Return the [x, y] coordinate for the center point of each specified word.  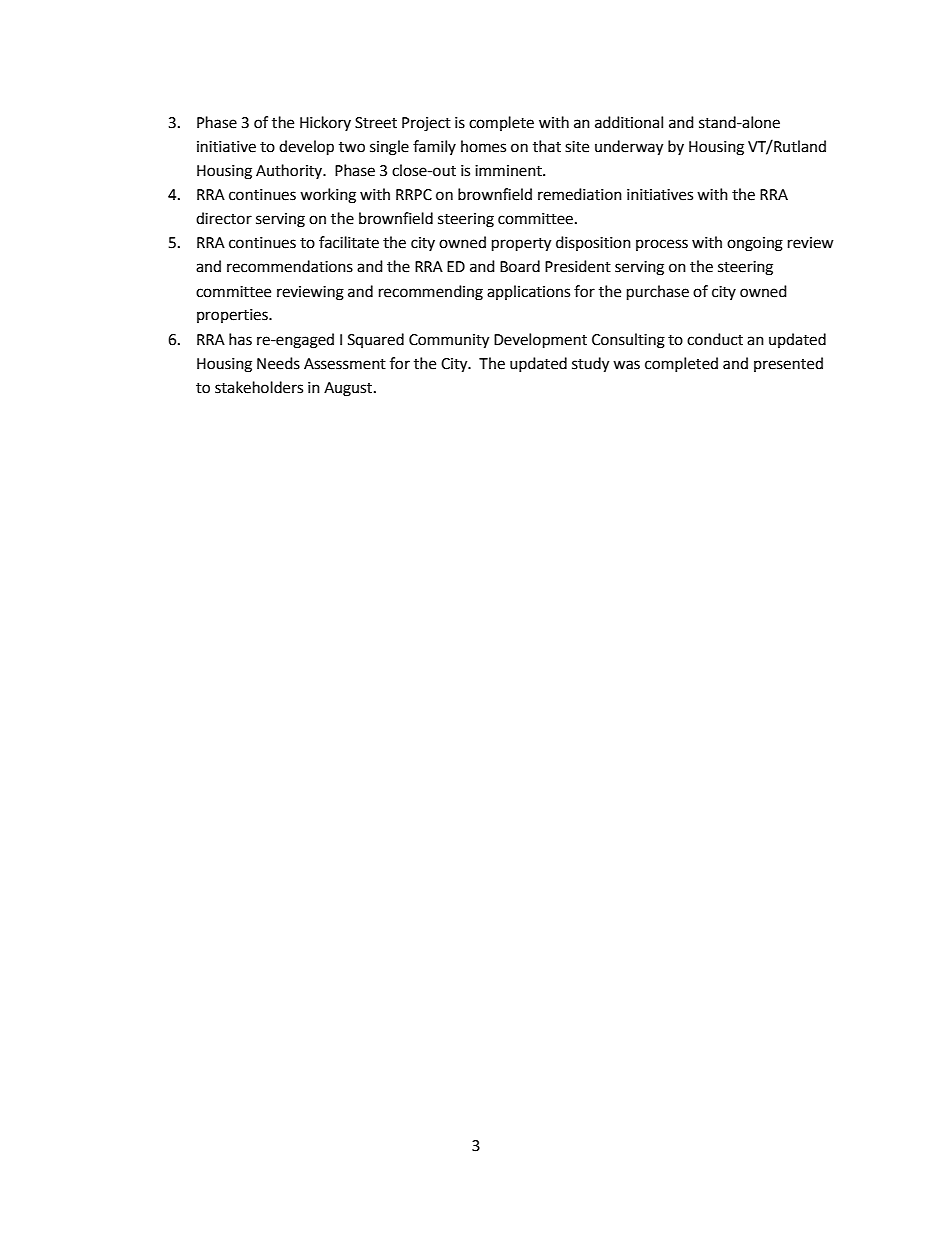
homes [483, 146]
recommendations [290, 266]
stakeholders [259, 387]
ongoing [755, 244]
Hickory [325, 123]
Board [520, 266]
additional [629, 122]
